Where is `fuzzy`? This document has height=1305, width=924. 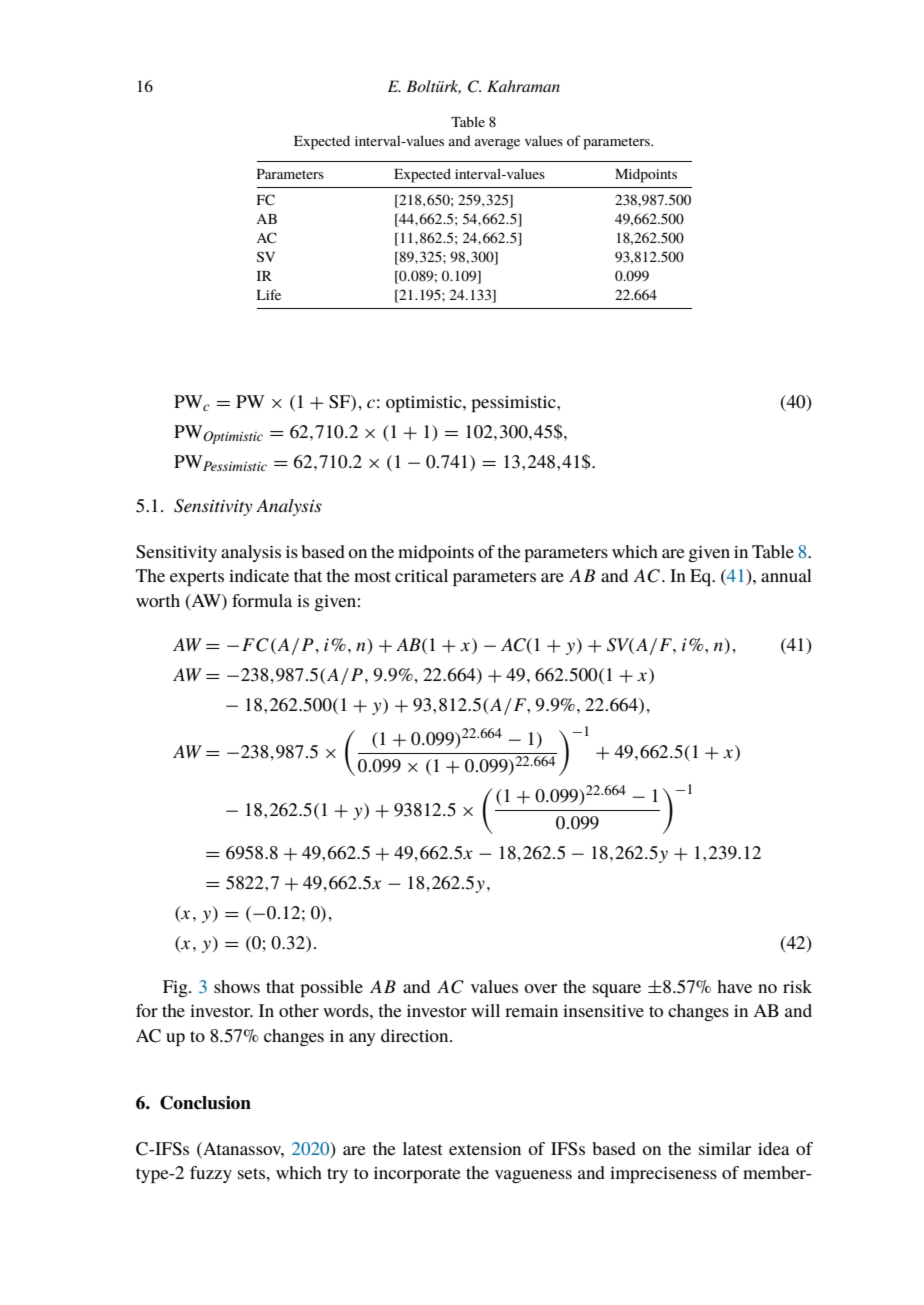
fuzzy is located at coordinates (211, 1174).
